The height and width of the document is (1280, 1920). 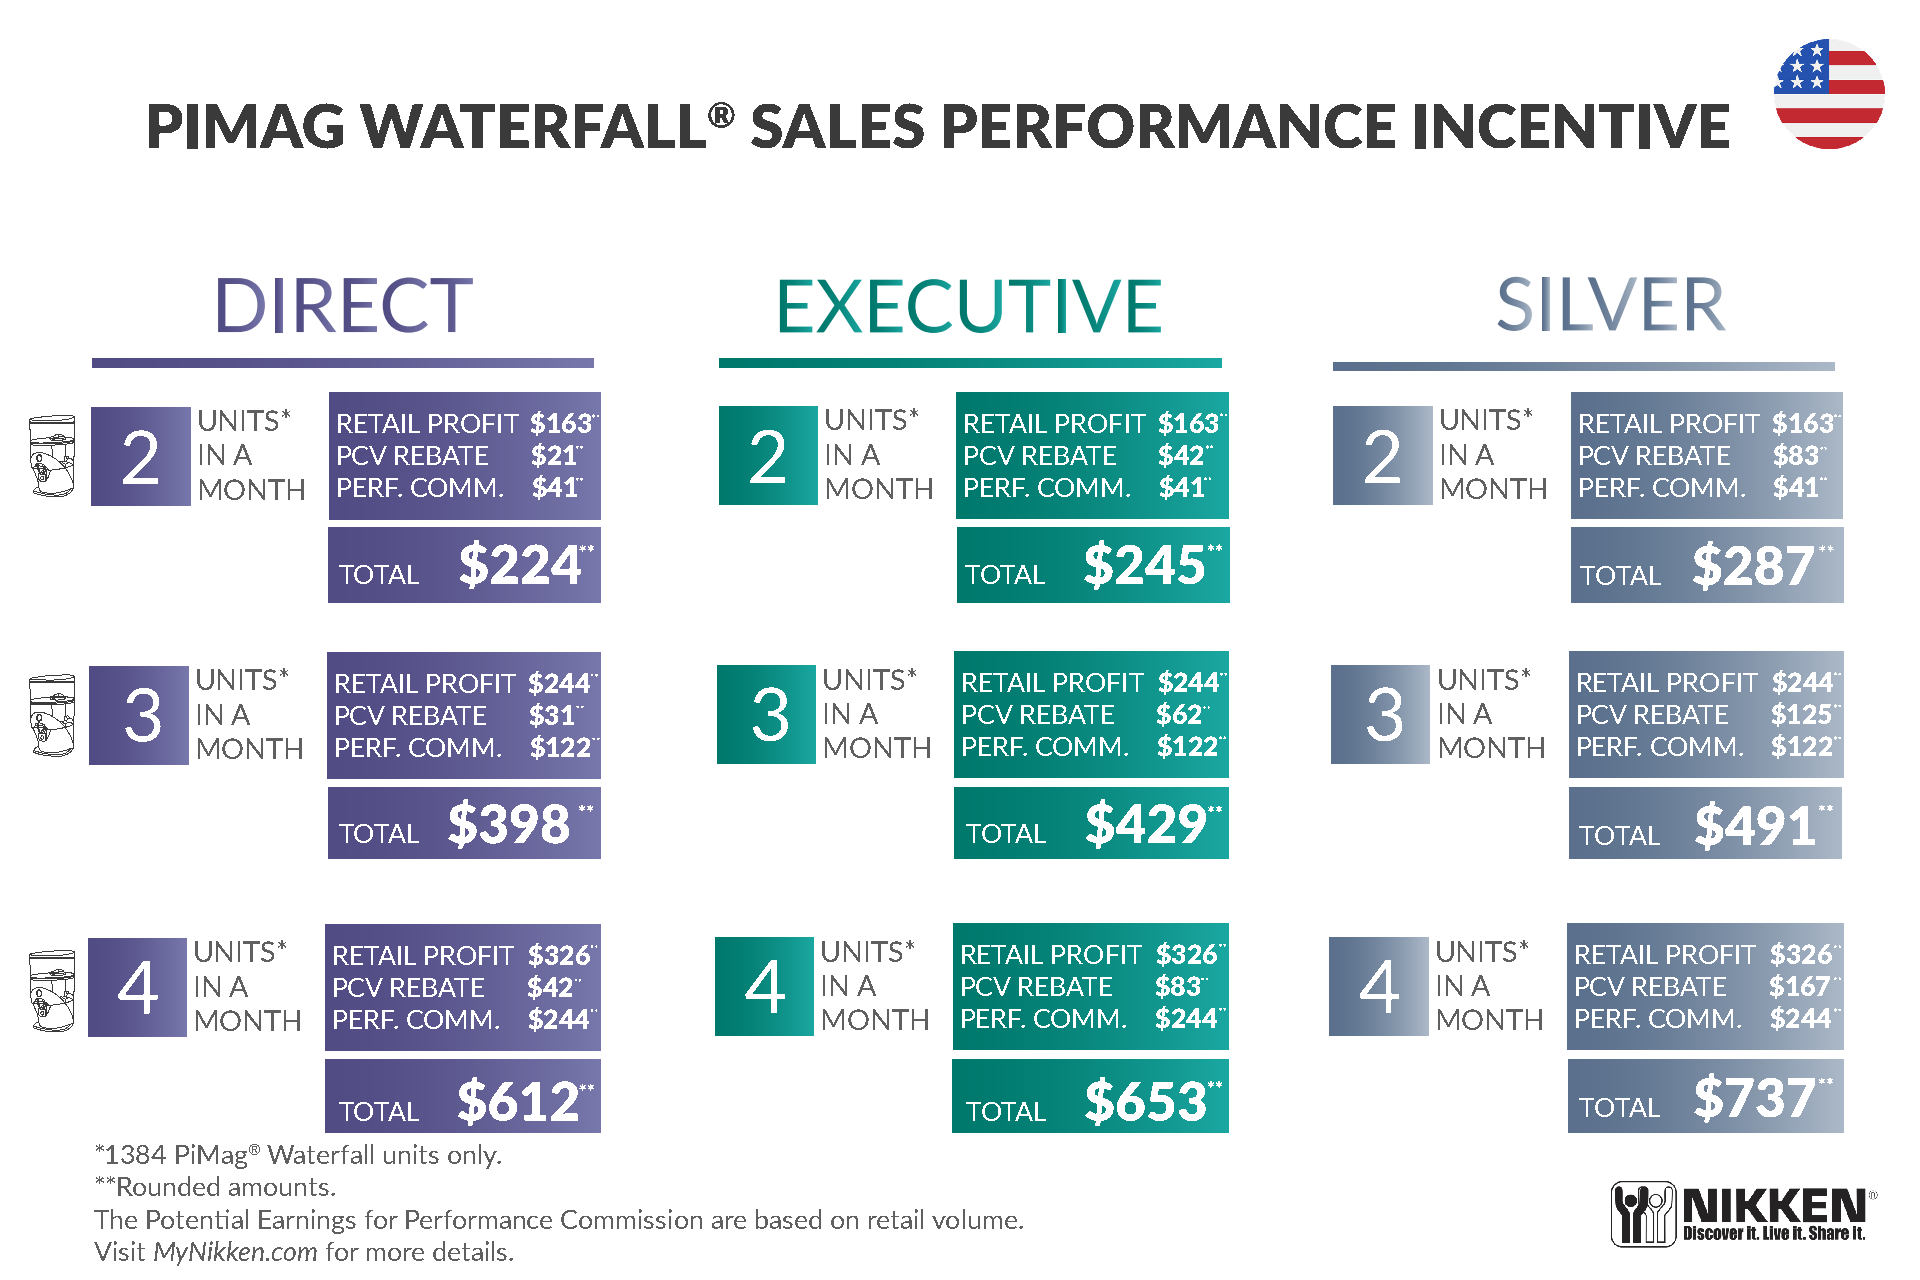 What do you see at coordinates (788, 1219) in the document?
I see `based` at bounding box center [788, 1219].
